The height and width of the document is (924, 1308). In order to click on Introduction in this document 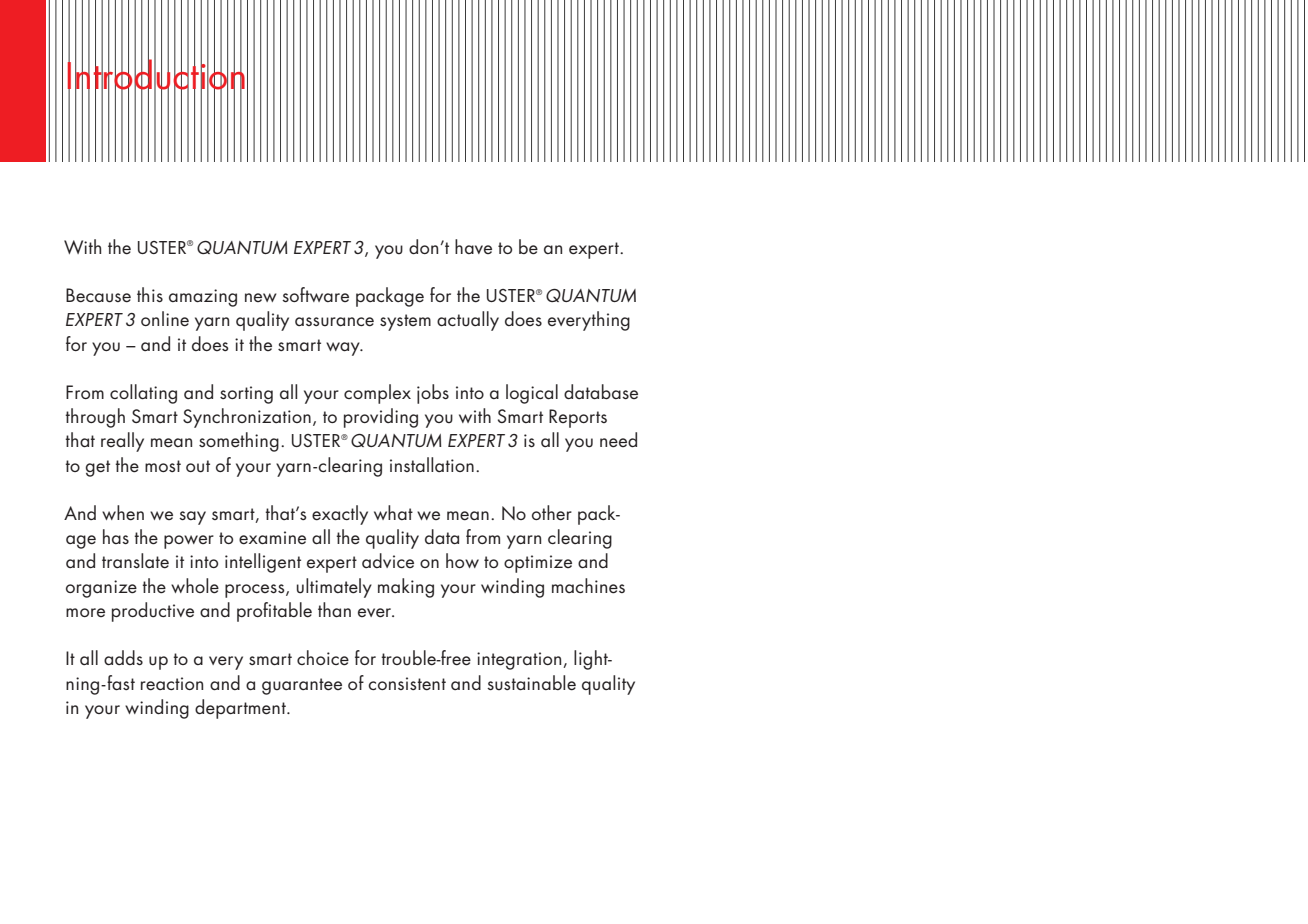, I will do `click(156, 74)`.
